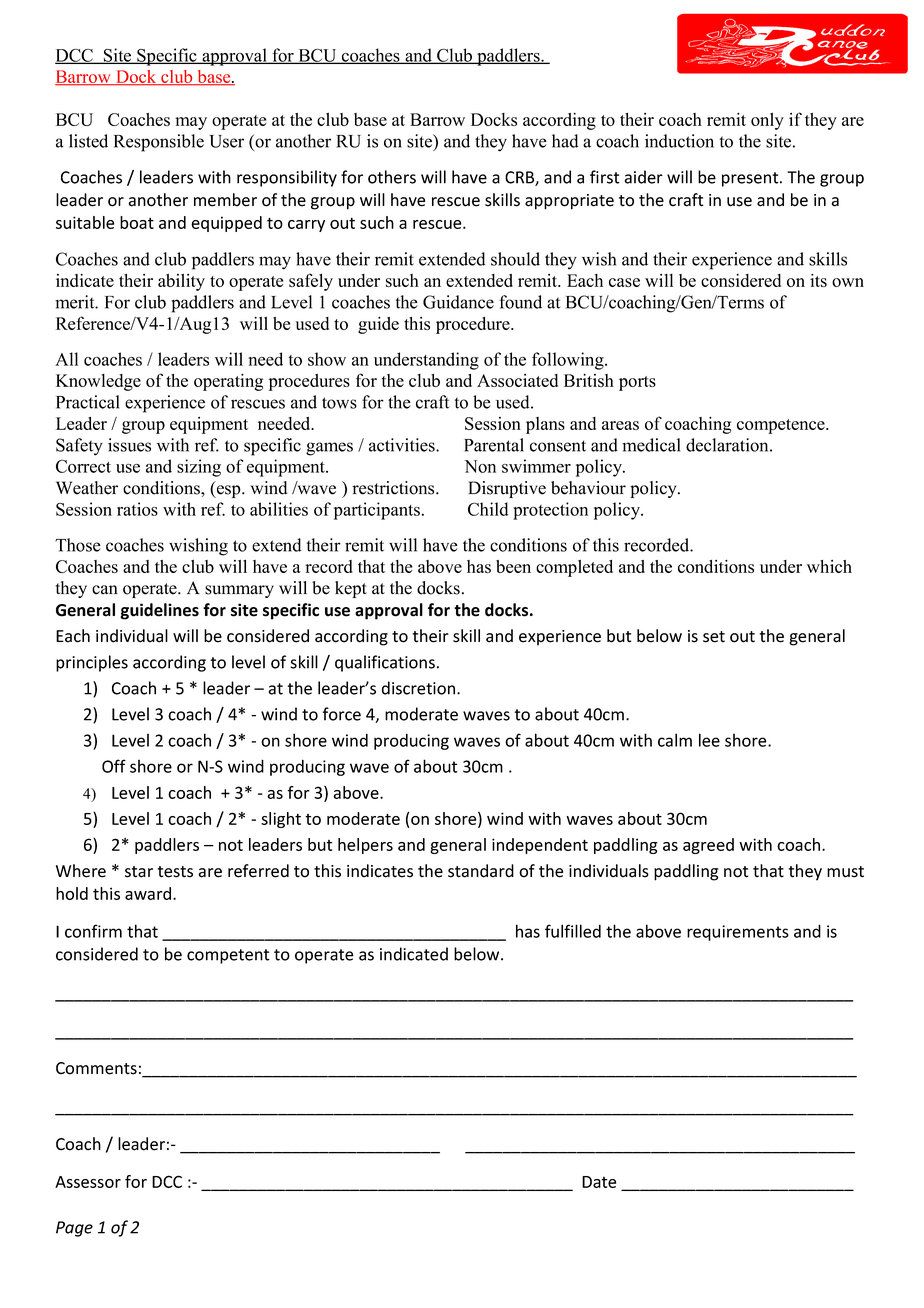 This screenshot has width=924, height=1308. I want to click on requirements, so click(738, 933).
